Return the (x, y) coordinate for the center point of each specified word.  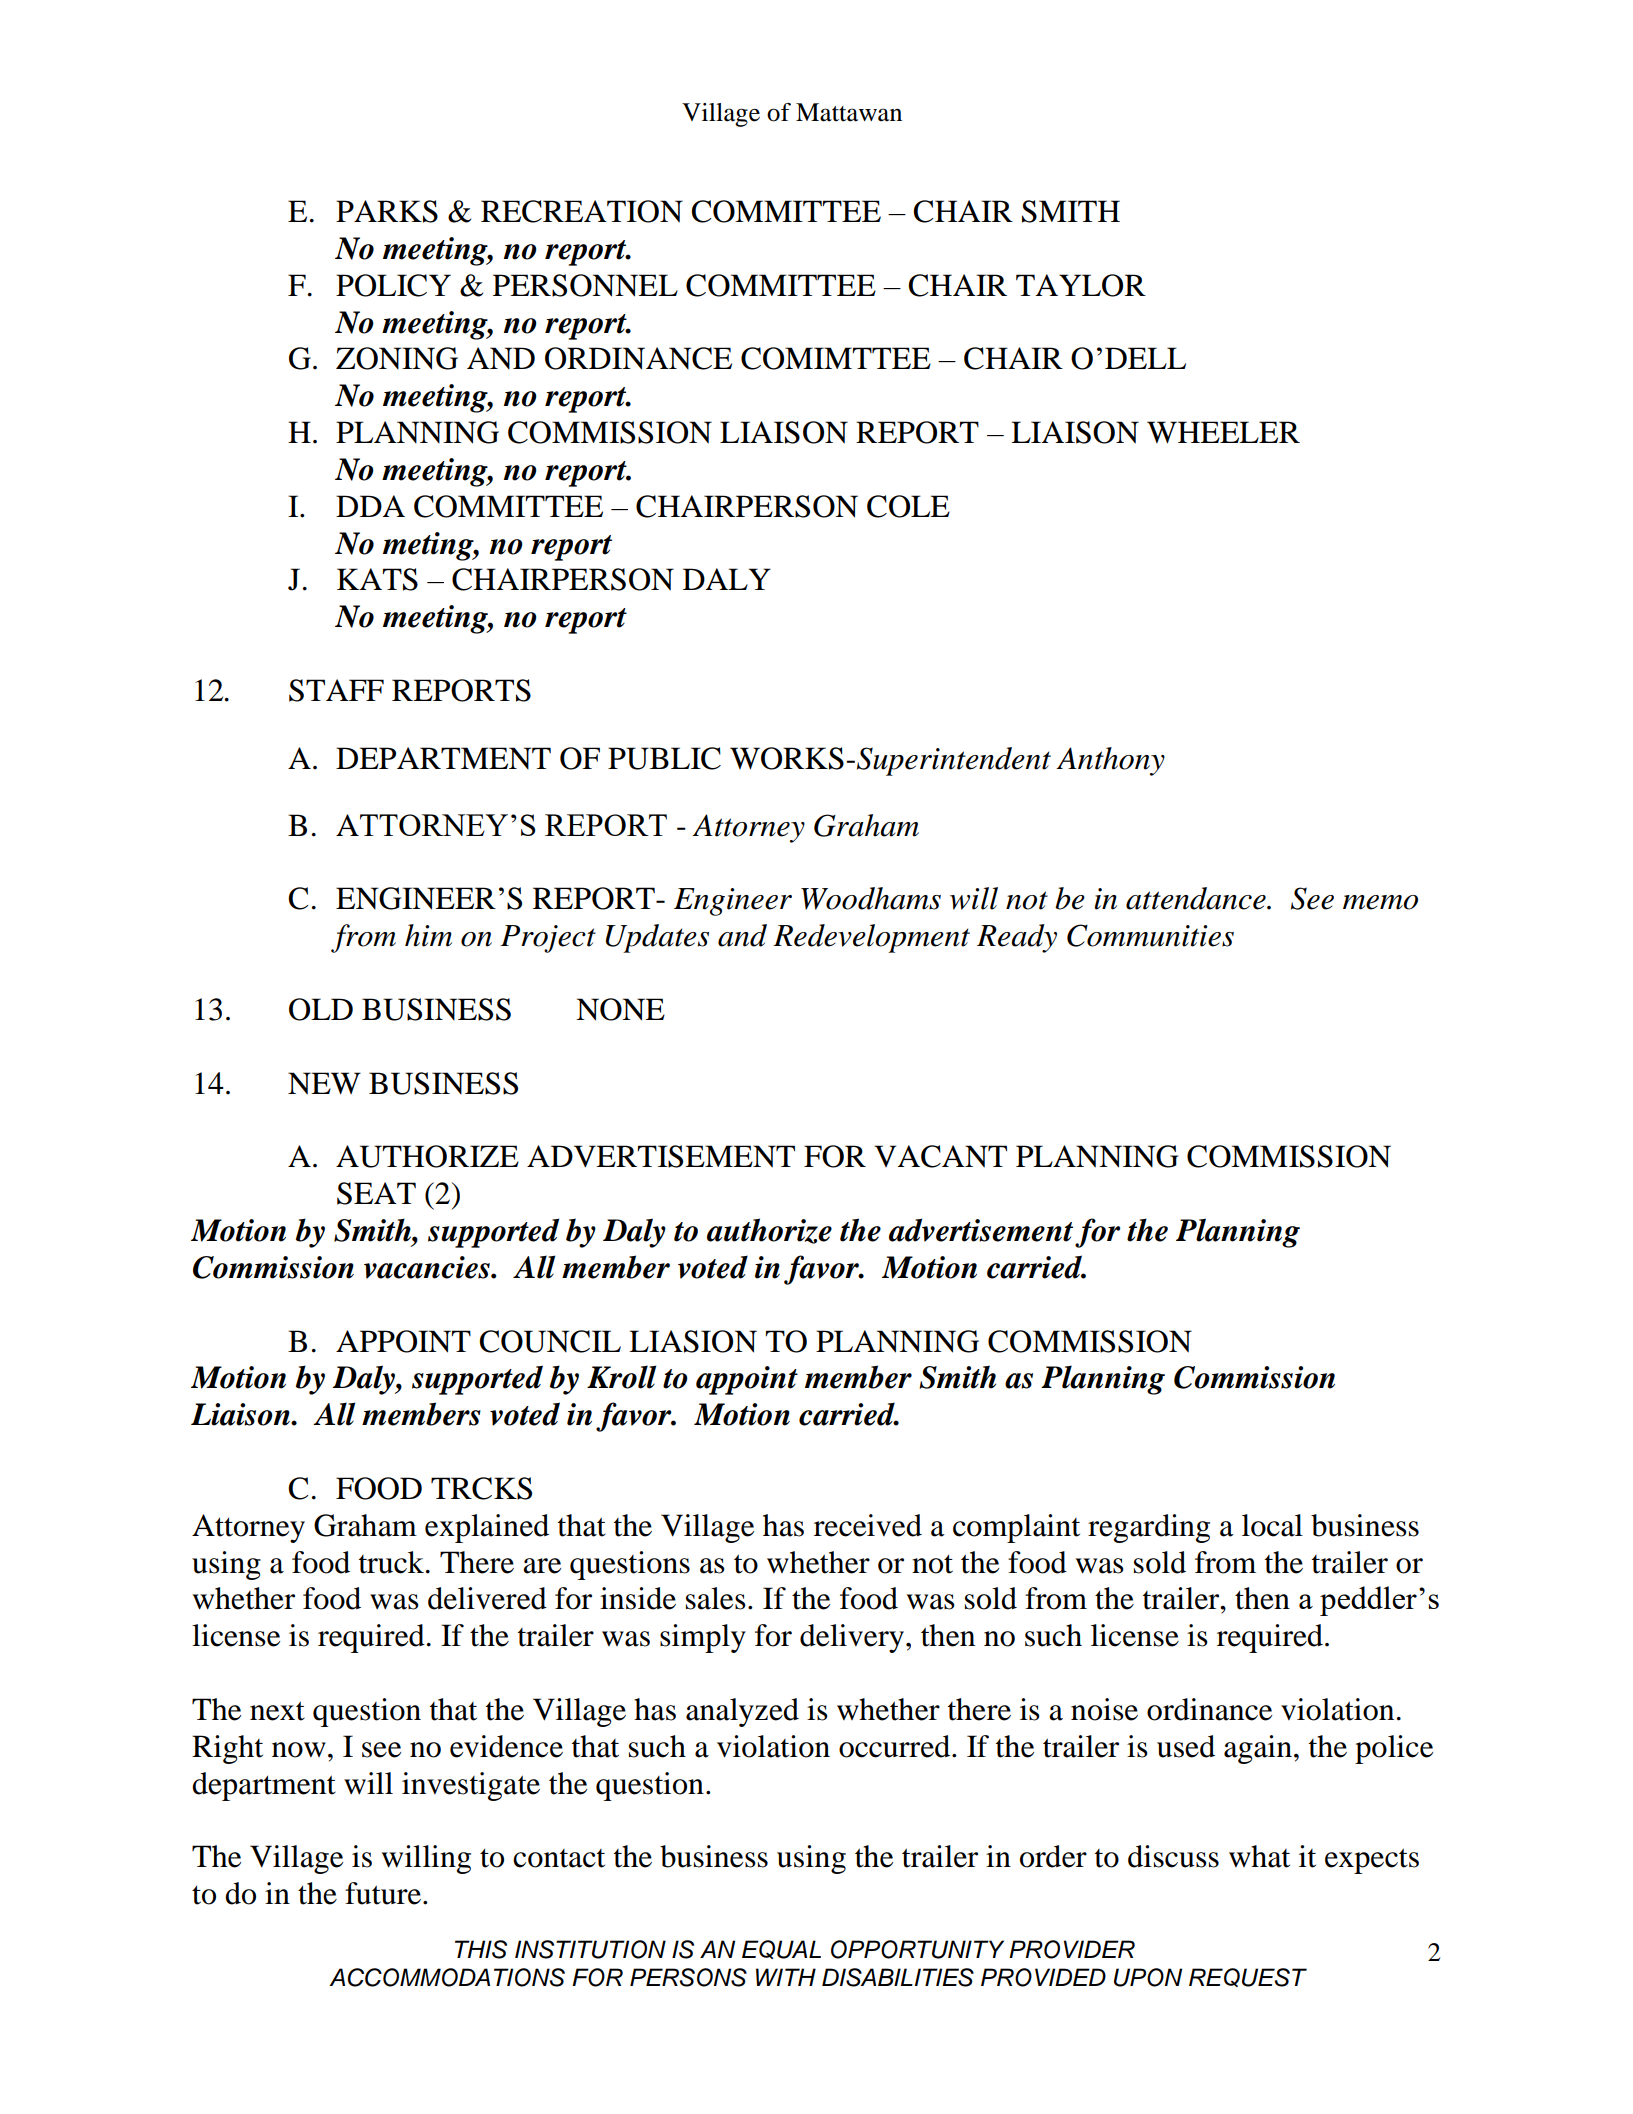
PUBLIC (664, 758)
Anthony (1110, 761)
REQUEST (1248, 1977)
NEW (324, 1083)
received (868, 1525)
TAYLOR (1081, 285)
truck (393, 1562)
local (1272, 1525)
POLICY (393, 285)
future (383, 1893)
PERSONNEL (585, 285)
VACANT (940, 1156)
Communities (1150, 935)
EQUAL (781, 1949)
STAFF (336, 690)
